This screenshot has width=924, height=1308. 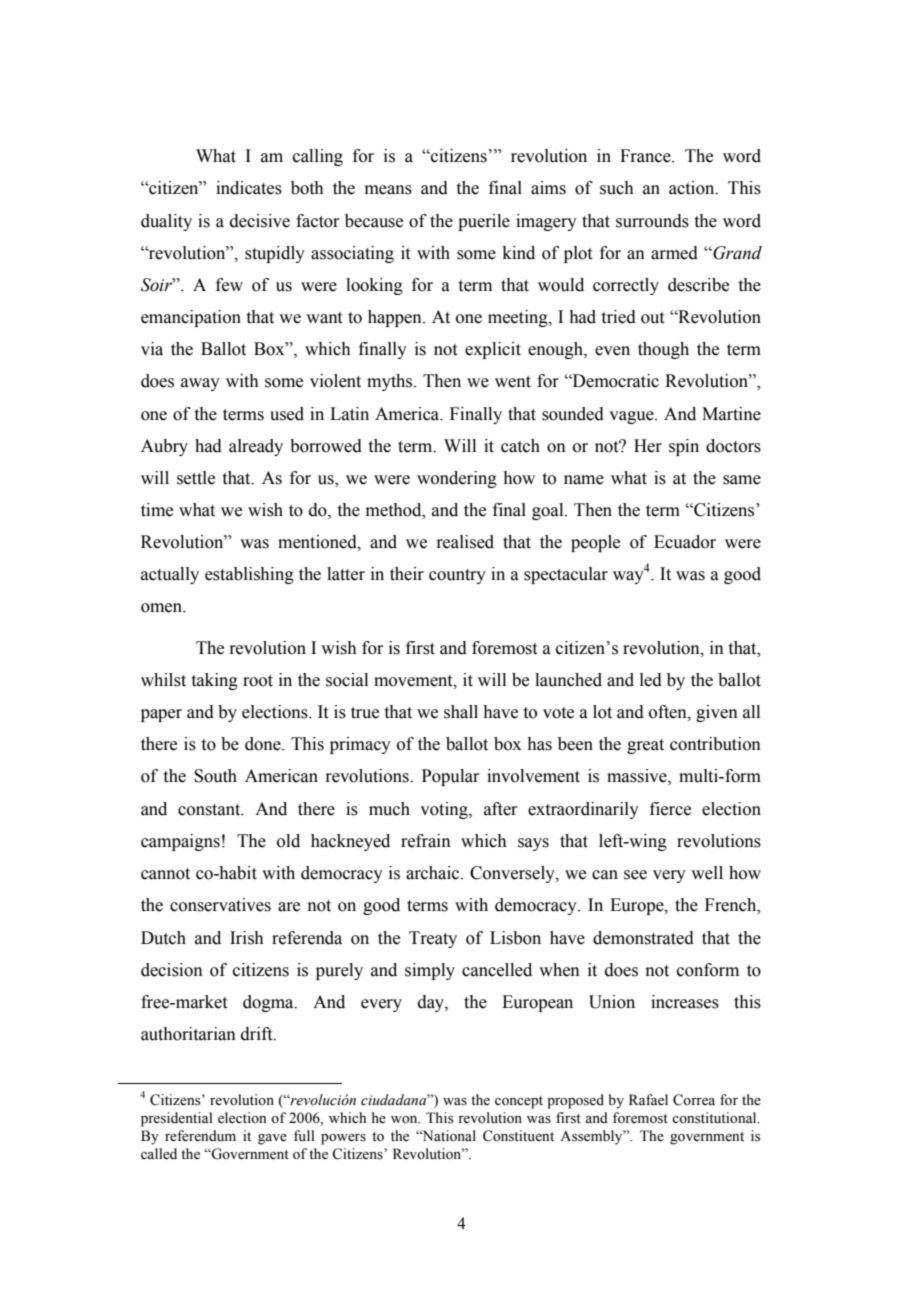 I want to click on fierce, so click(x=670, y=809).
